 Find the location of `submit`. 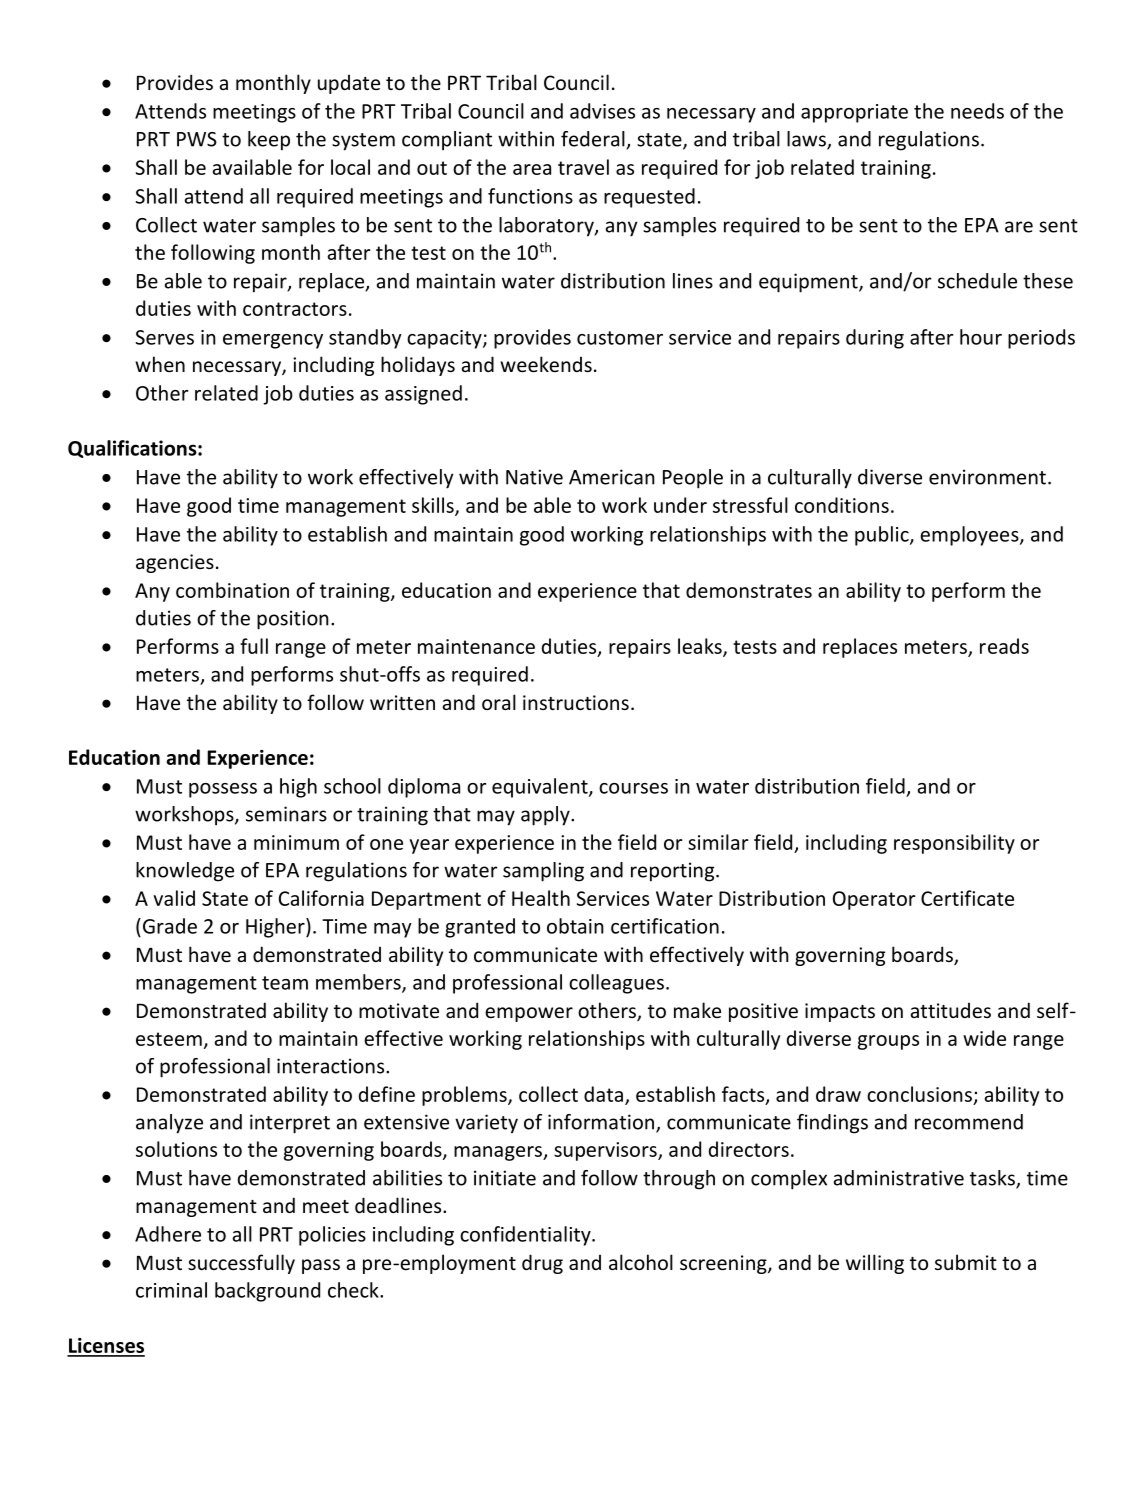

submit is located at coordinates (966, 1262).
